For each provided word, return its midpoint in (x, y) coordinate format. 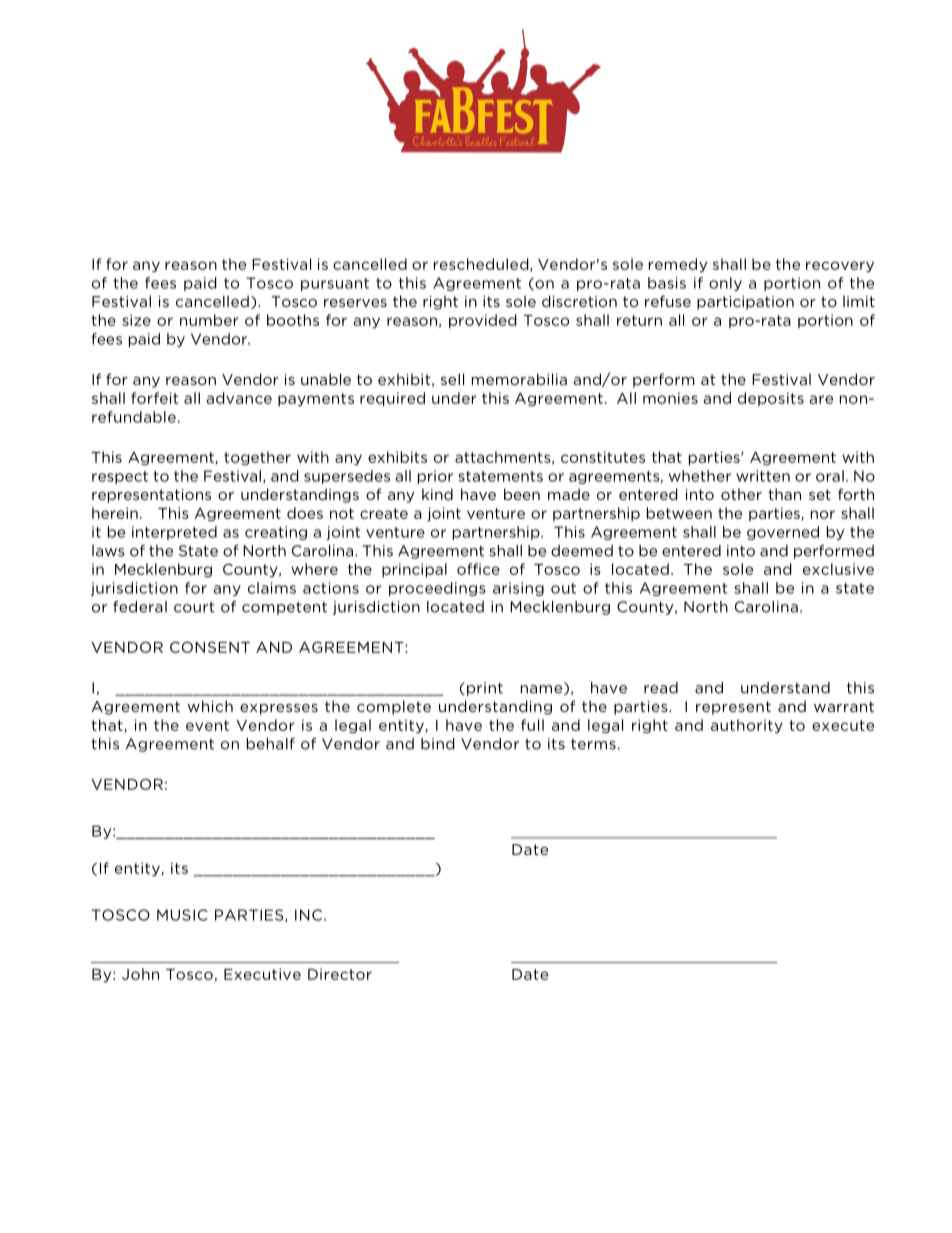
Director (340, 974)
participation (745, 303)
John (140, 974)
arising (518, 589)
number (209, 320)
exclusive (838, 569)
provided (483, 321)
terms (593, 744)
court (194, 607)
